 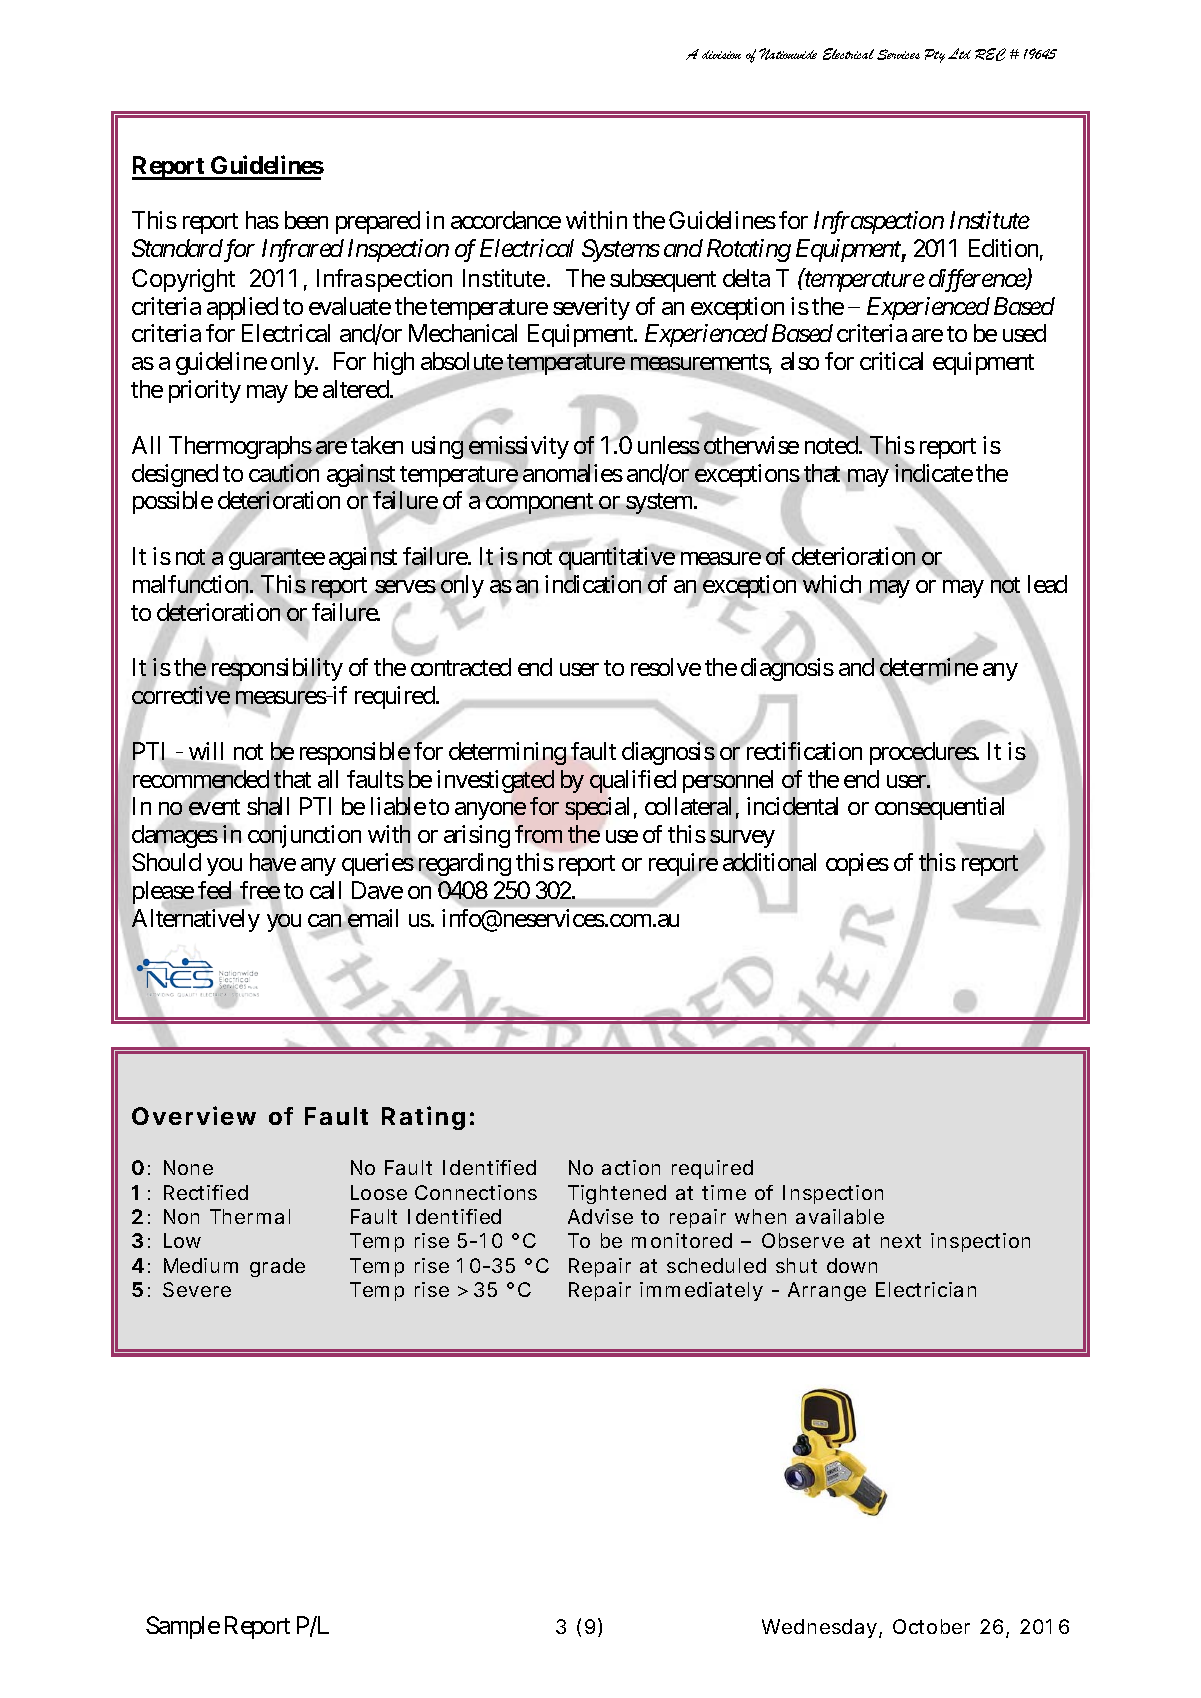 What do you see at coordinates (939, 810) in the page?
I see `consequential` at bounding box center [939, 810].
